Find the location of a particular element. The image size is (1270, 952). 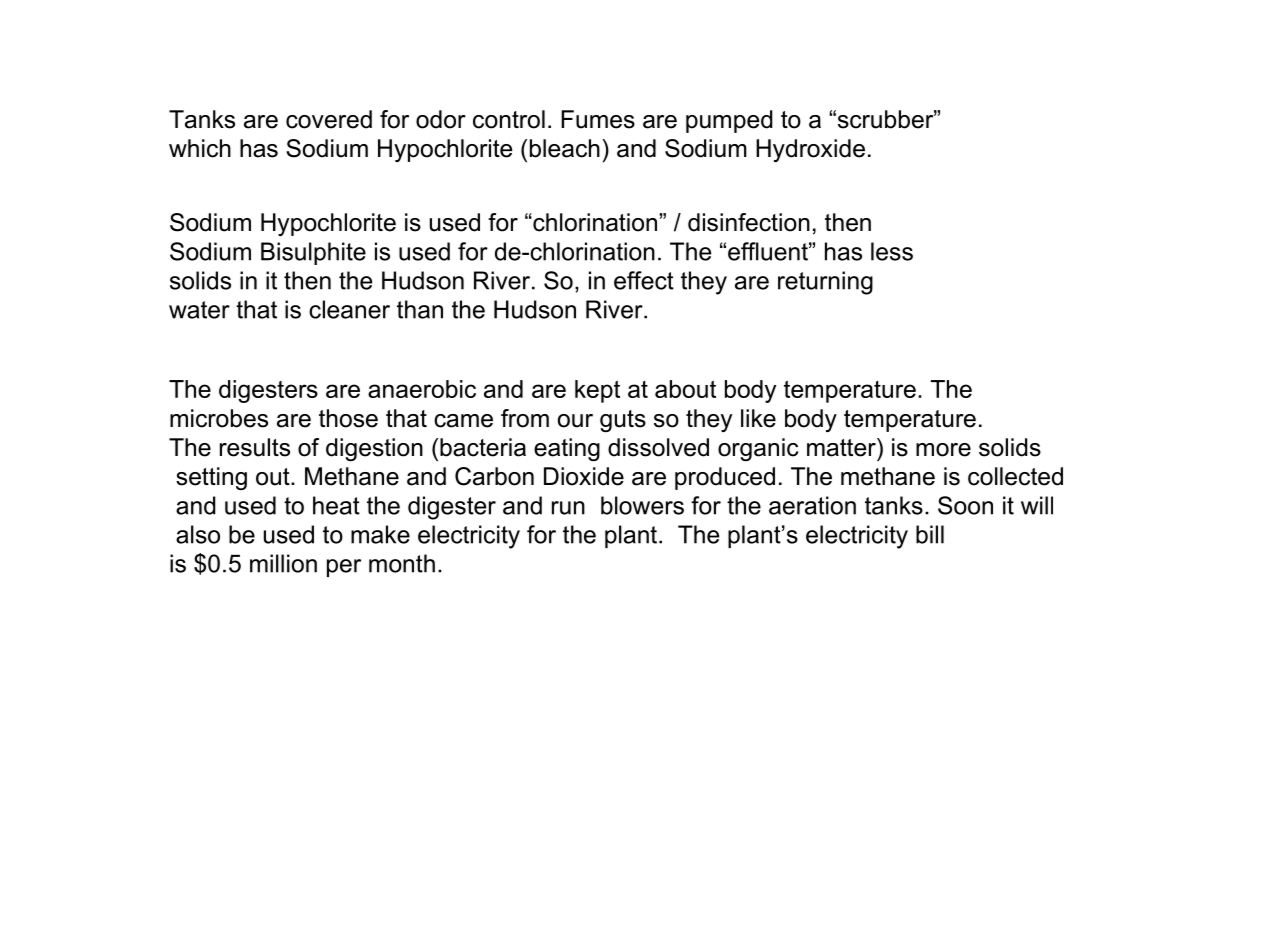

bill is located at coordinates (930, 534).
